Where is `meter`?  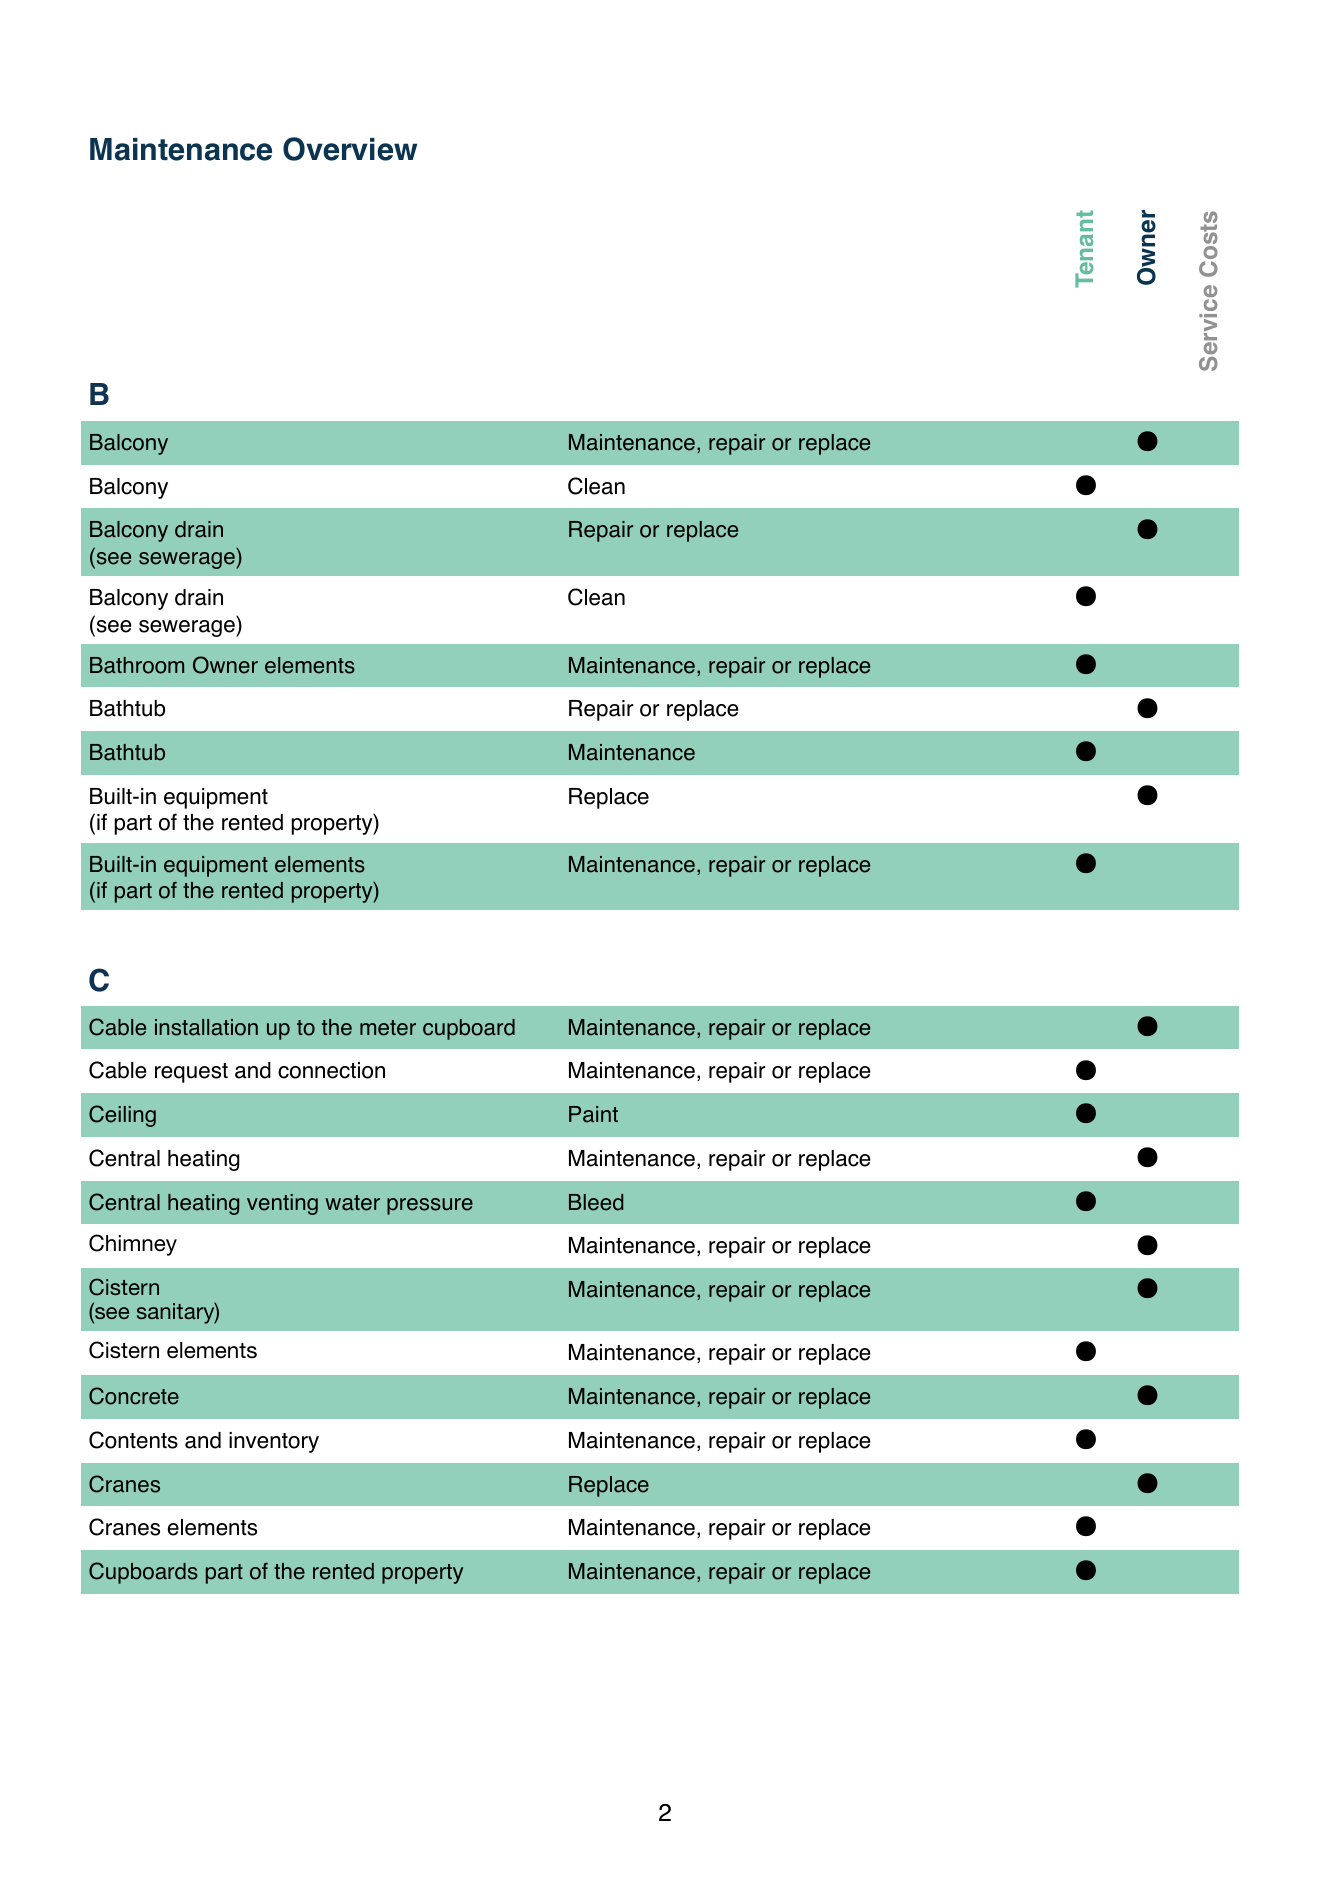 meter is located at coordinates (388, 1028).
